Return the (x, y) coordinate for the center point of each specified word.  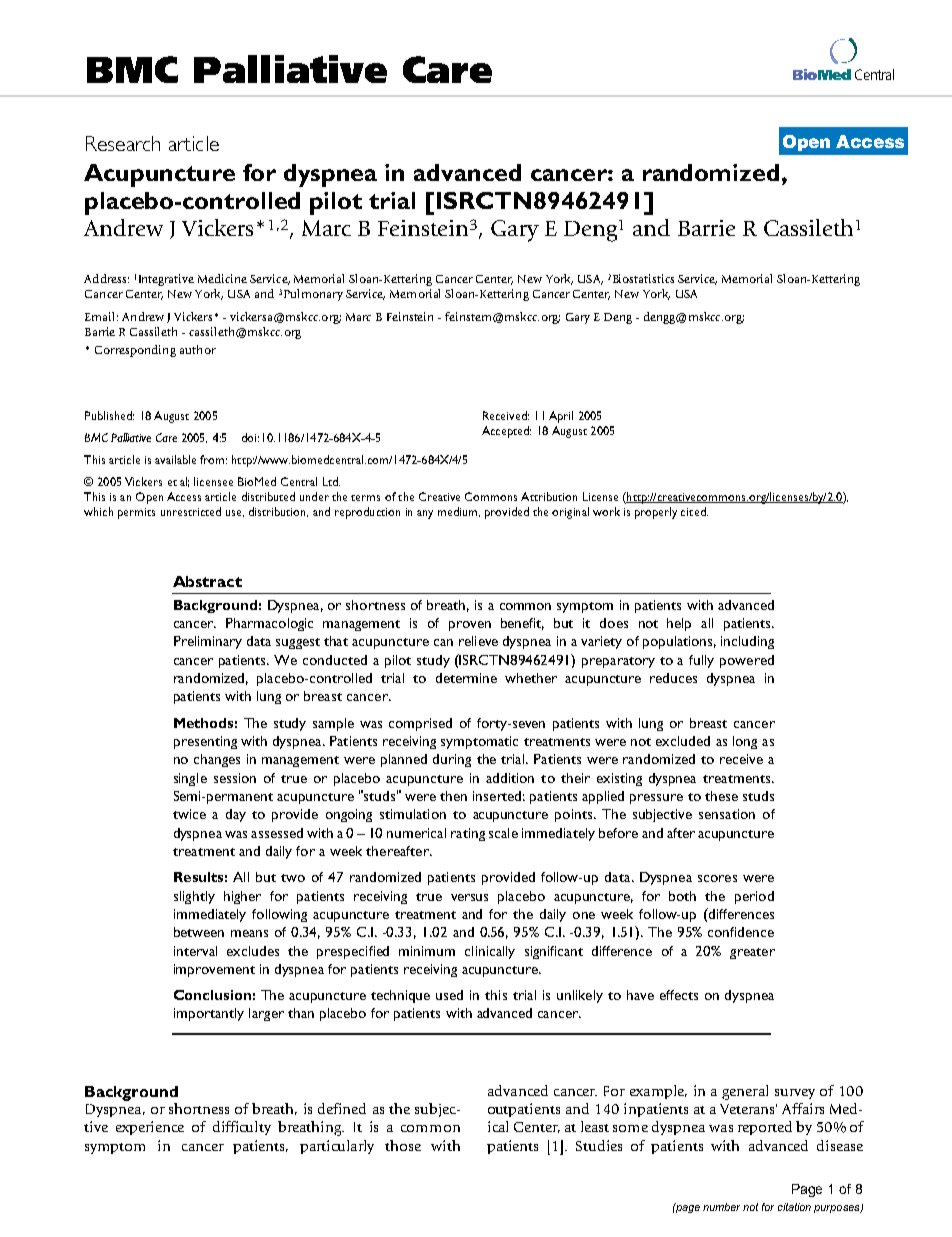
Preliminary (208, 642)
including (747, 642)
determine (466, 678)
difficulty (242, 1128)
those (403, 1145)
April (561, 417)
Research (123, 143)
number (721, 1207)
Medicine (222, 278)
